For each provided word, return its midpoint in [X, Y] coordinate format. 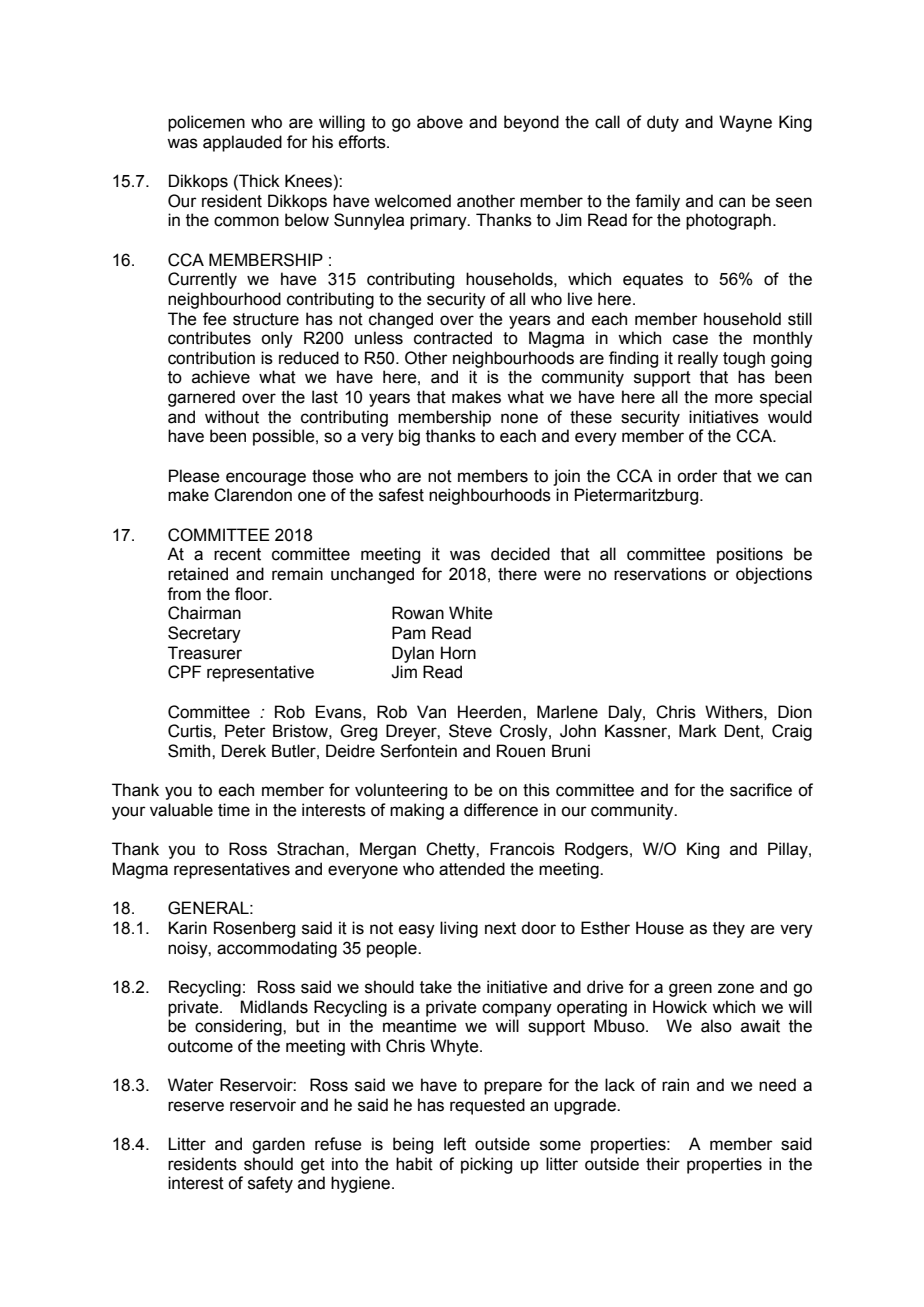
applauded [242, 143]
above [440, 122]
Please [194, 476]
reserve [196, 1106]
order [697, 476]
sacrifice [761, 790]
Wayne [745, 123]
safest [401, 495]
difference [501, 810]
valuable [181, 810]
